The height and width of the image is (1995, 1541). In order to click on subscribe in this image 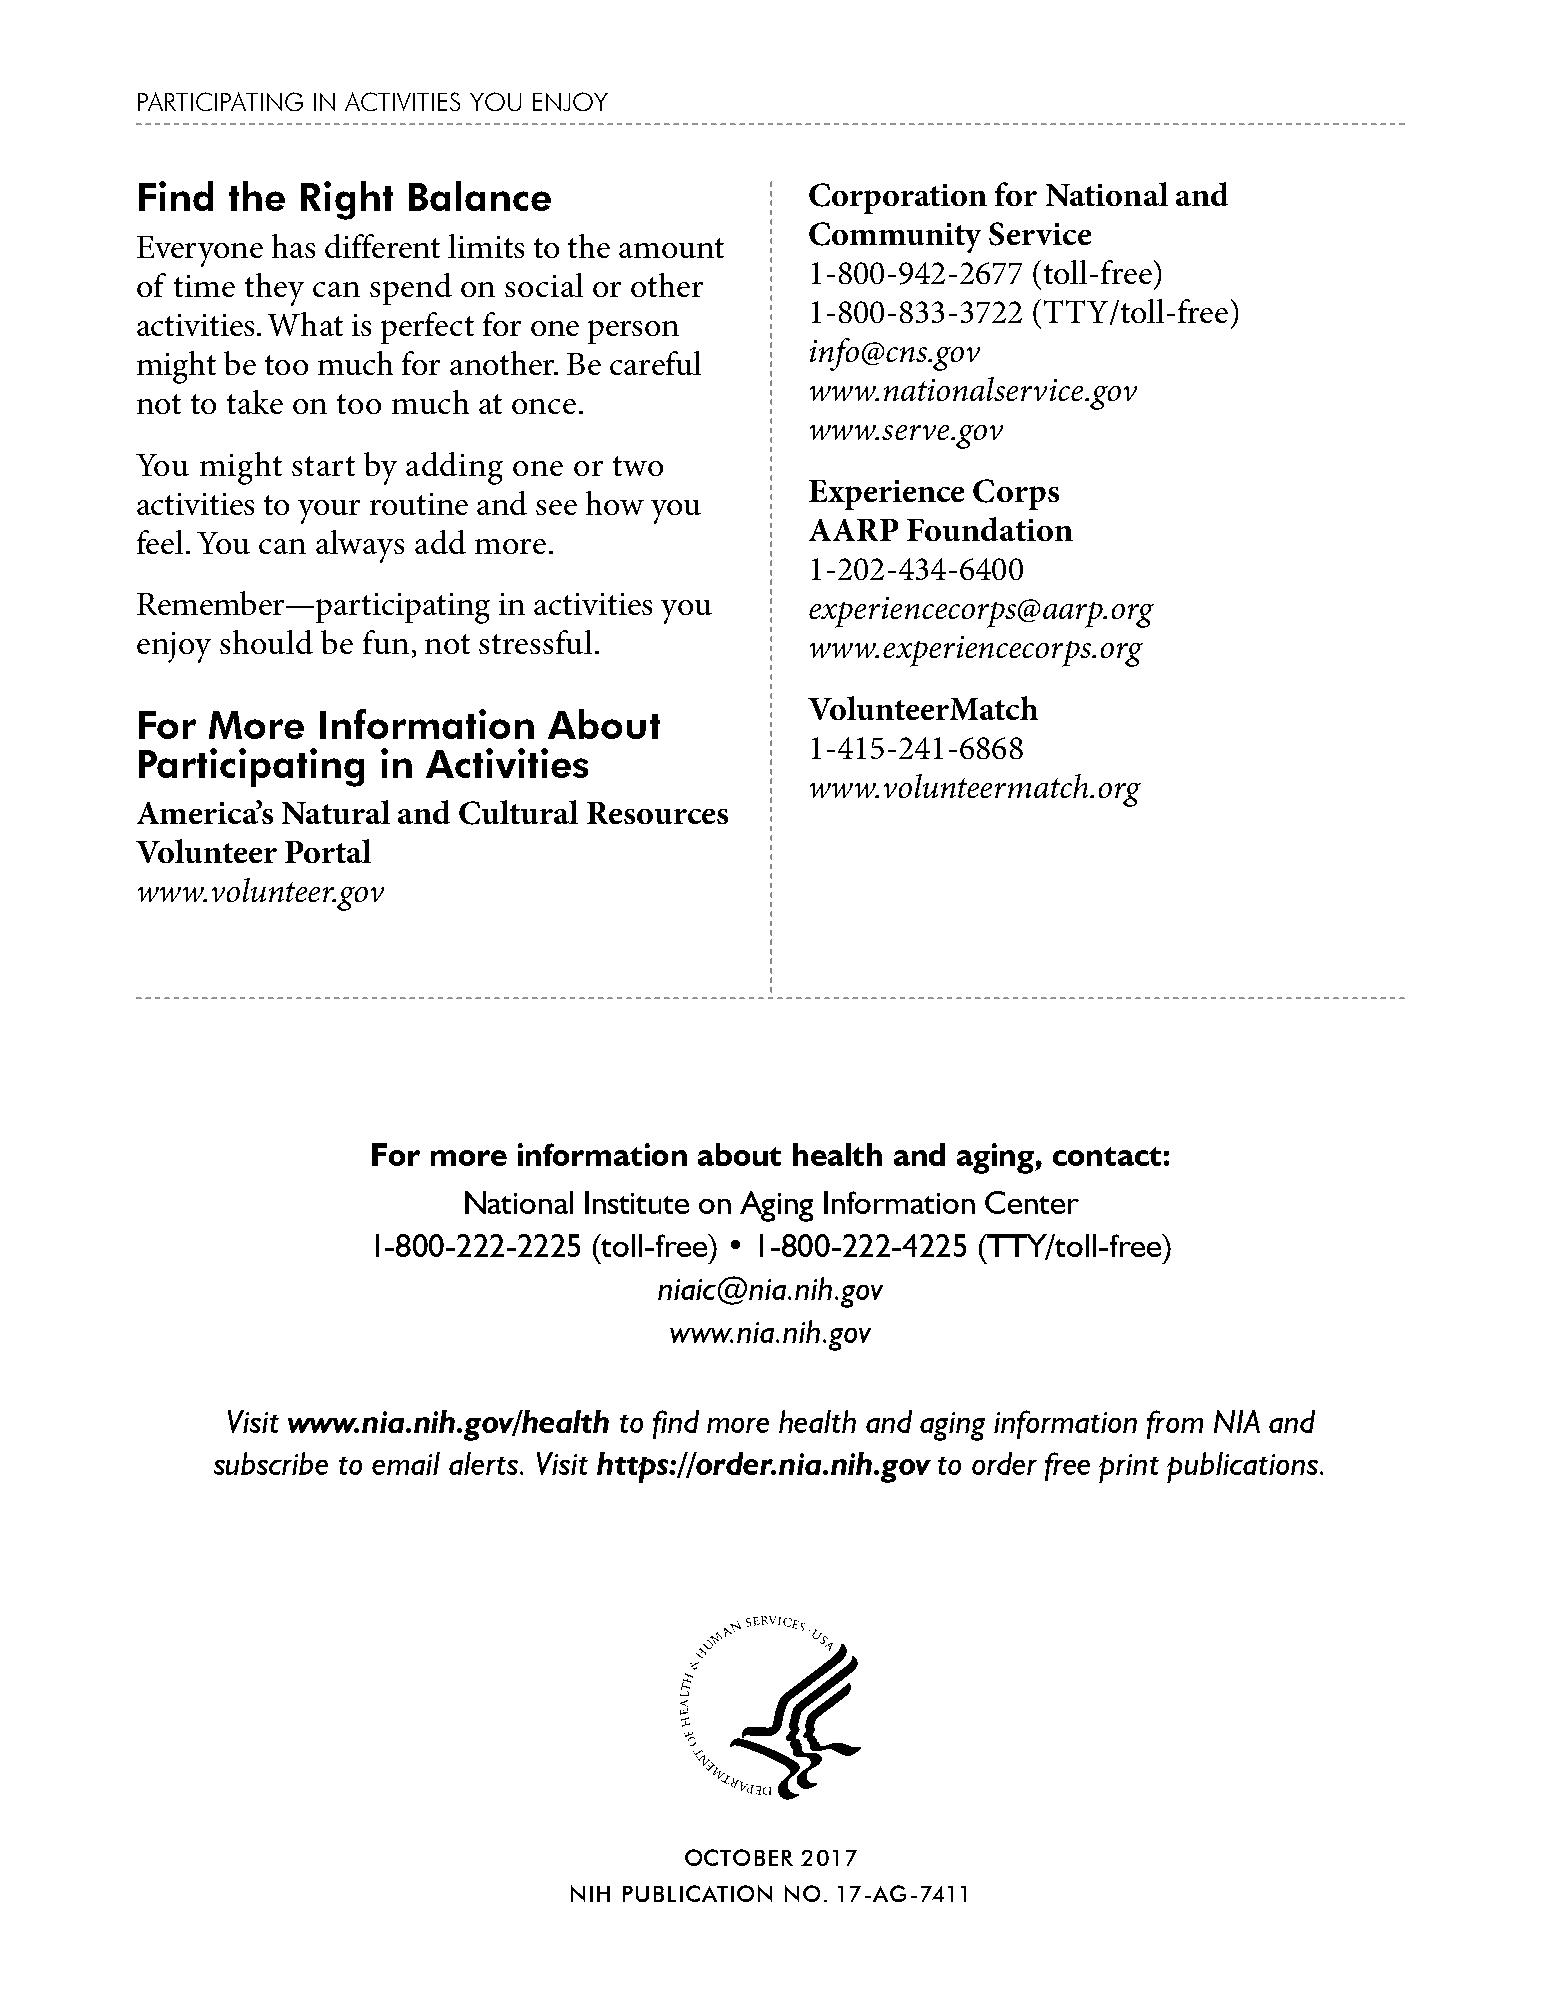, I will do `click(271, 1463)`.
